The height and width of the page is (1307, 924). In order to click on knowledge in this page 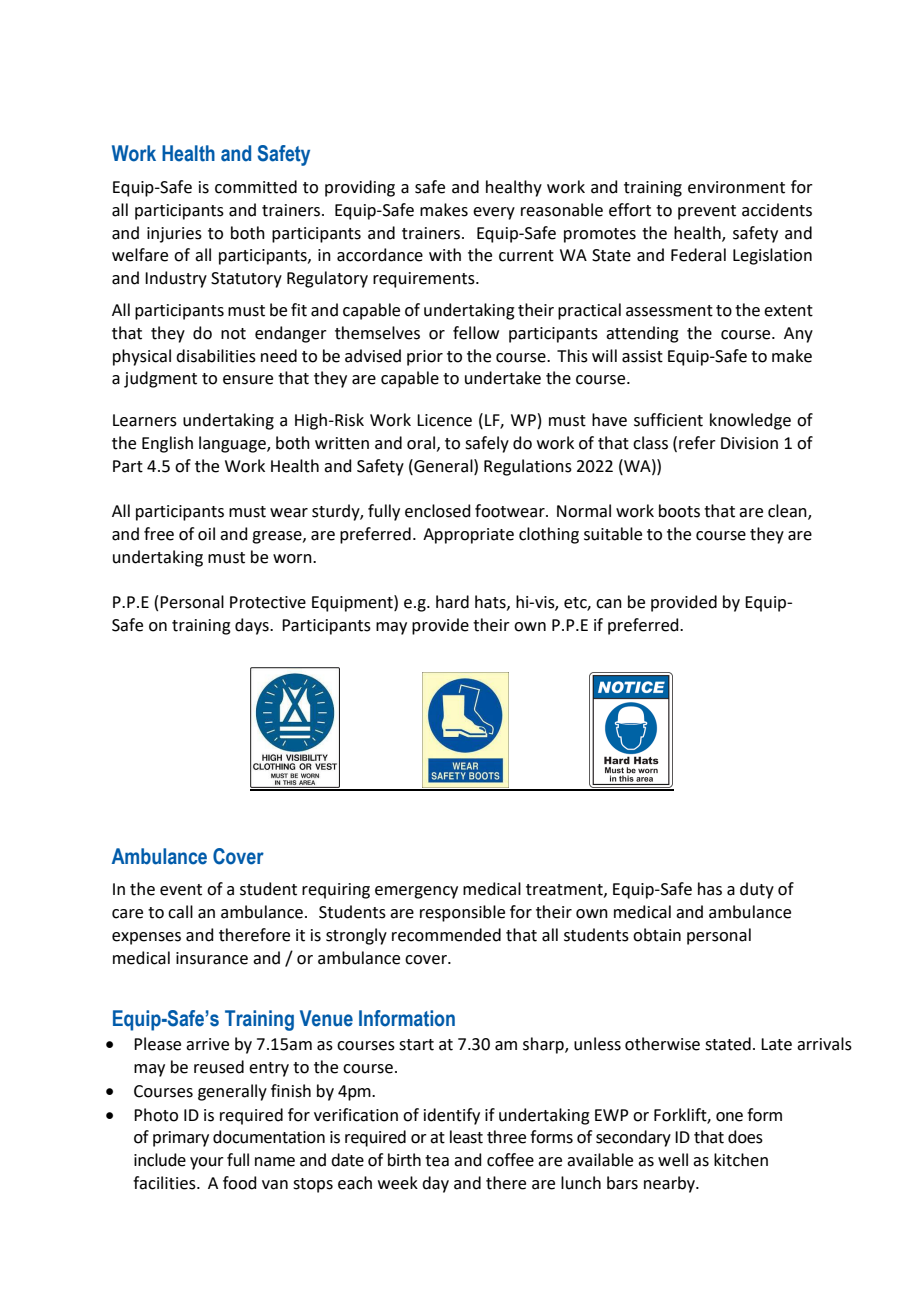, I will do `click(750, 421)`.
